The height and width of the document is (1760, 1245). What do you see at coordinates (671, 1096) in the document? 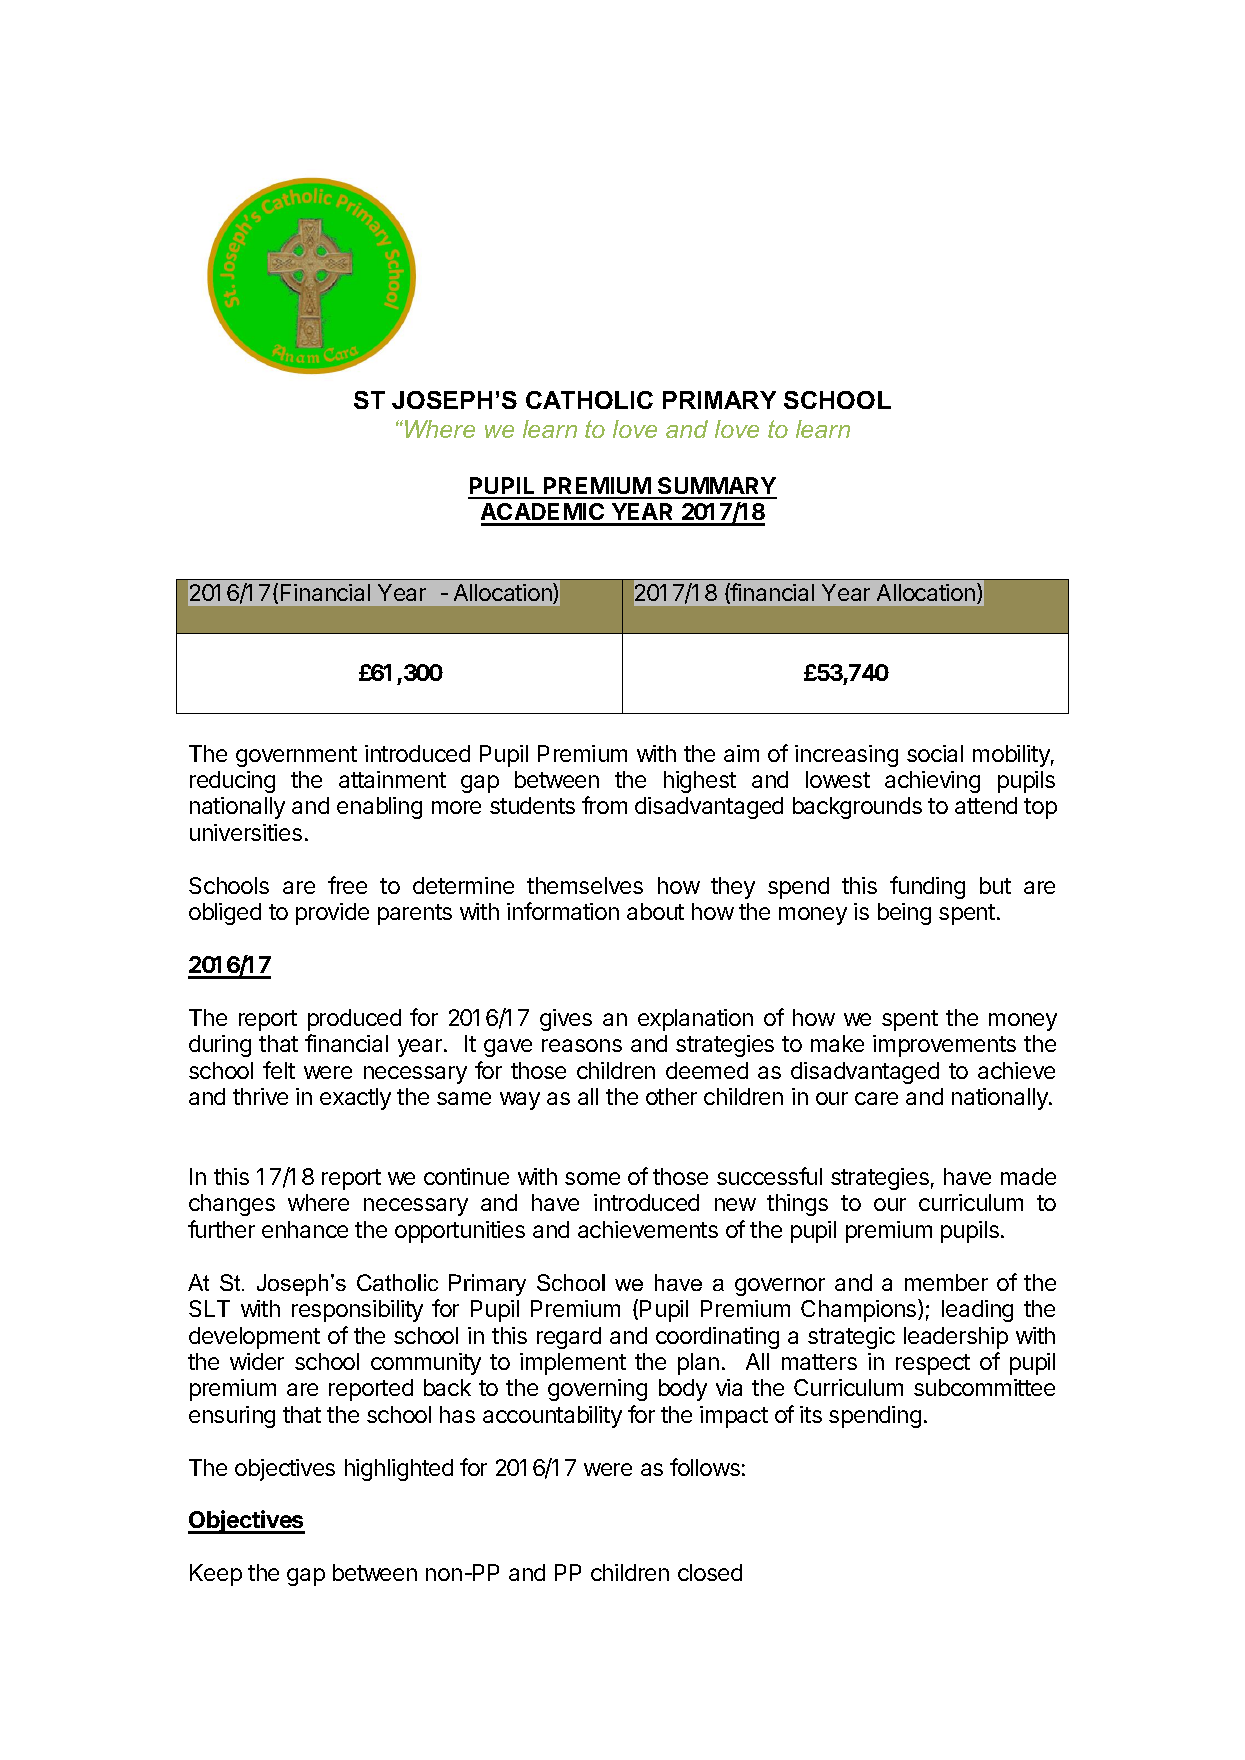
I see `other` at bounding box center [671, 1096].
